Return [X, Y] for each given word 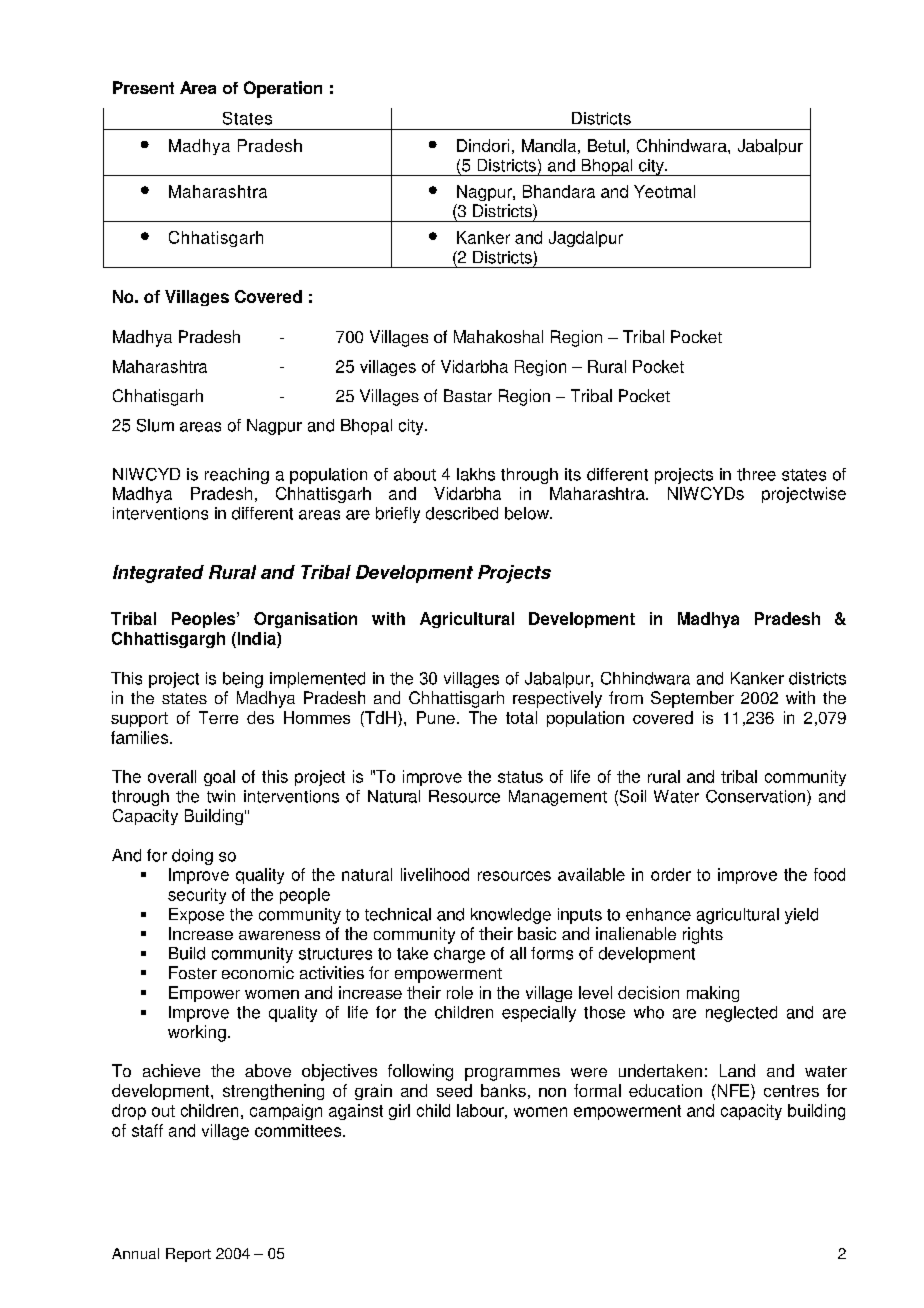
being [243, 680]
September [692, 699]
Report [188, 1255]
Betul [606, 145]
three [756, 474]
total [521, 717]
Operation [283, 89]
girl [399, 1112]
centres [791, 1091]
